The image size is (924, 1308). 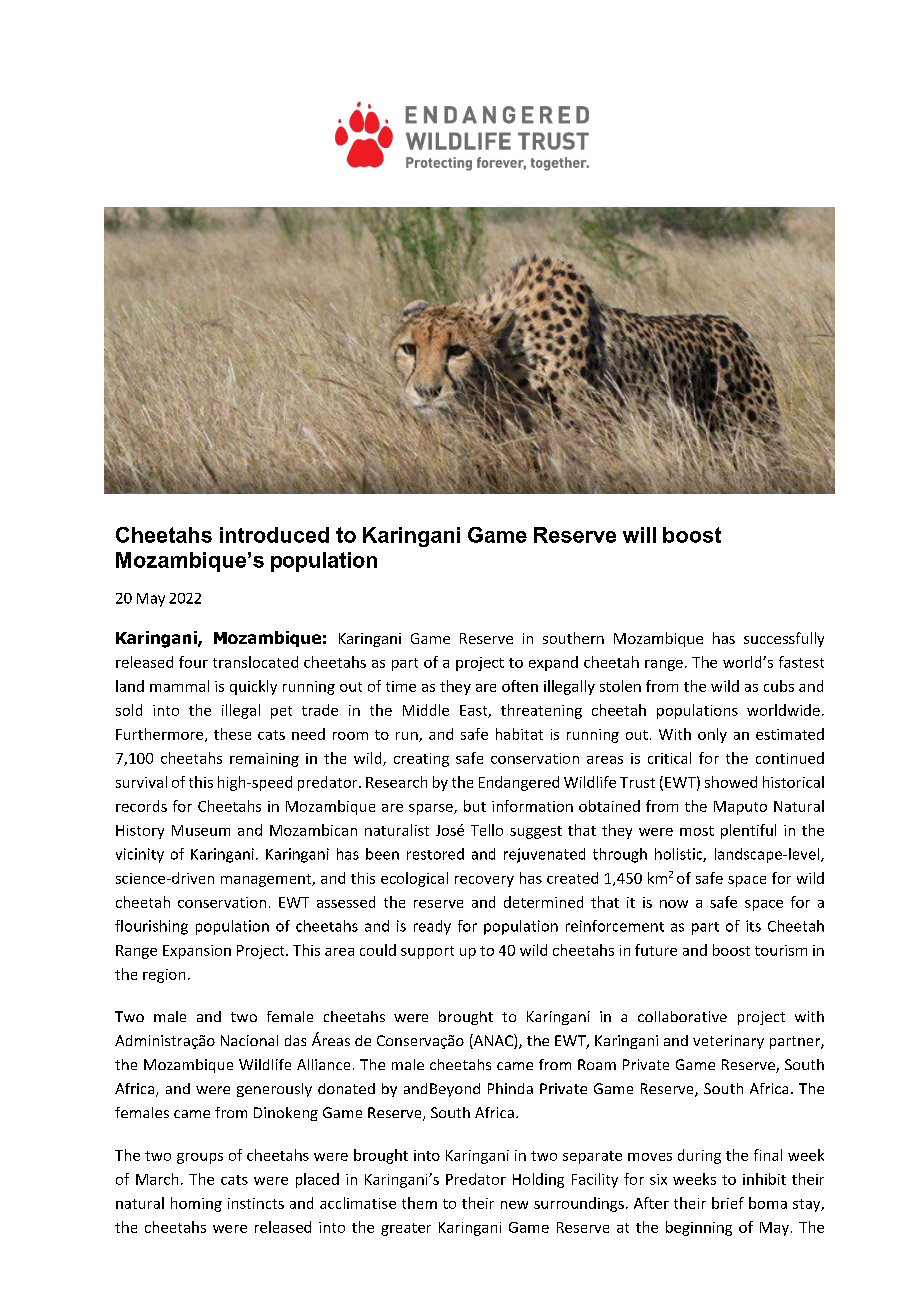 I want to click on brief, so click(x=728, y=1203).
